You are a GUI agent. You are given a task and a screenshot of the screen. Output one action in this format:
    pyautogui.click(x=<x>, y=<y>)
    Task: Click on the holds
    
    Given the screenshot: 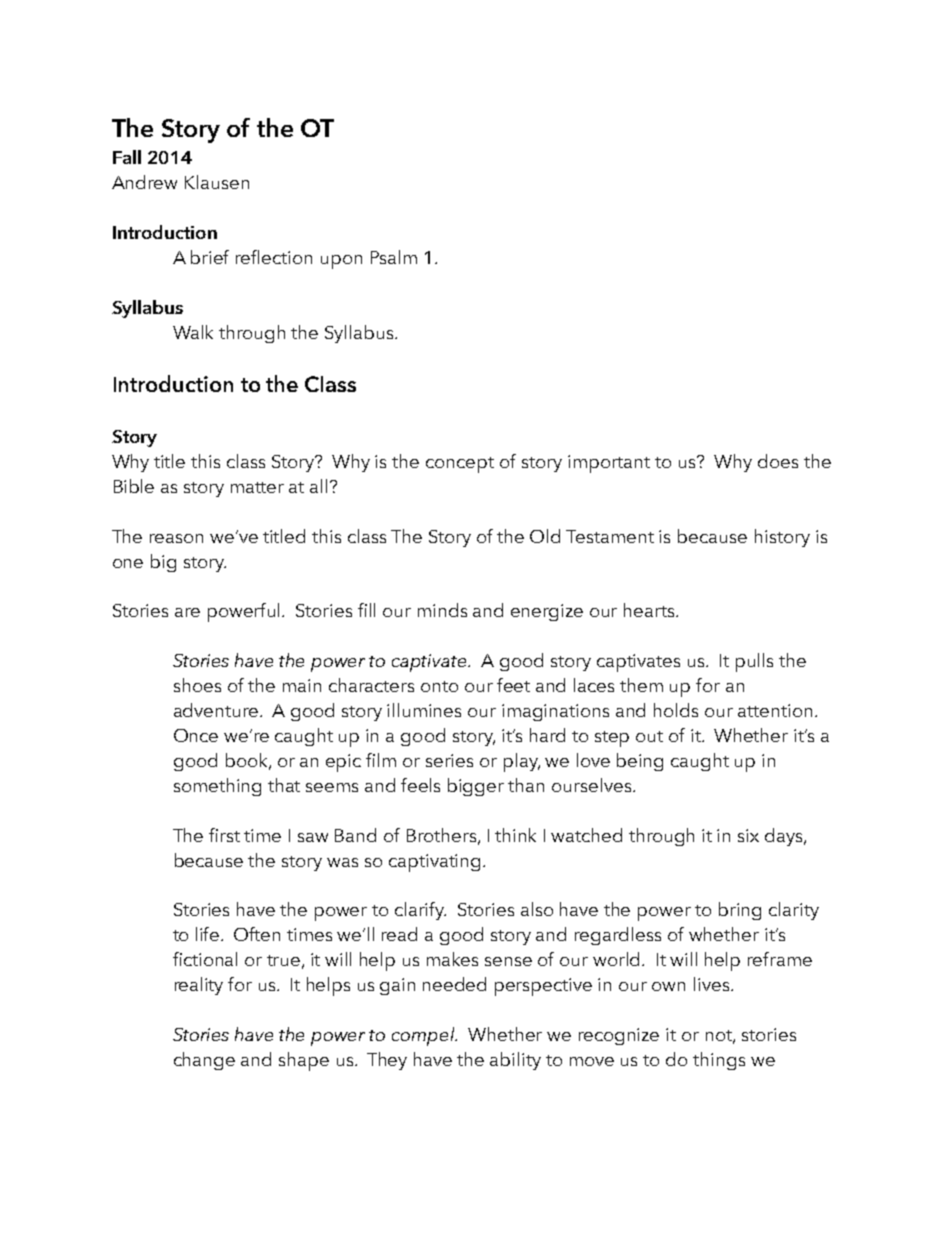 What is the action you would take?
    pyautogui.click(x=676, y=710)
